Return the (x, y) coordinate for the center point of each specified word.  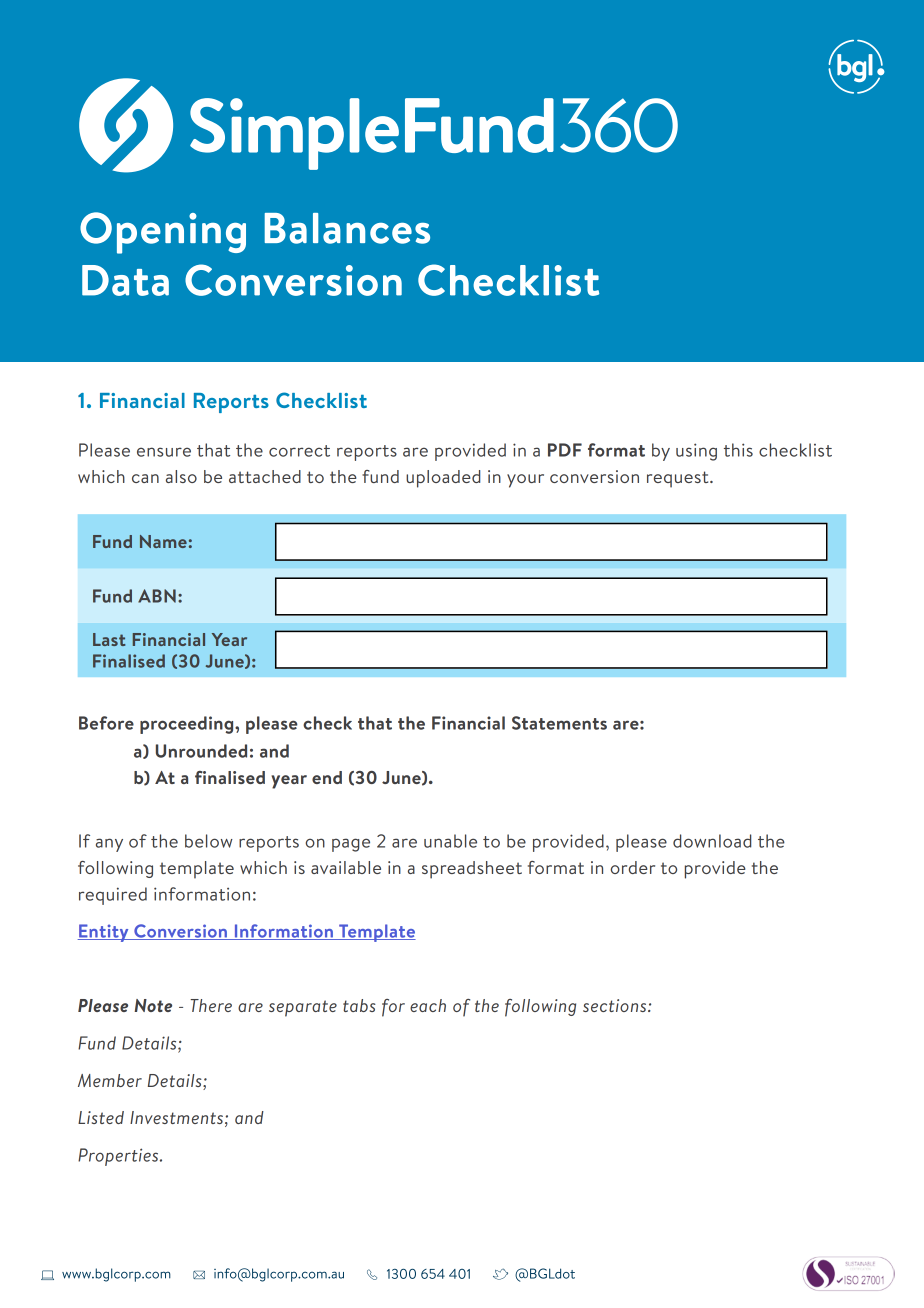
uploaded (443, 479)
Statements (559, 723)
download (712, 841)
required (113, 896)
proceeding (188, 725)
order (632, 867)
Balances (347, 228)
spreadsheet (472, 870)
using (696, 452)
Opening (163, 233)
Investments (176, 1117)
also (181, 476)
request (679, 479)
